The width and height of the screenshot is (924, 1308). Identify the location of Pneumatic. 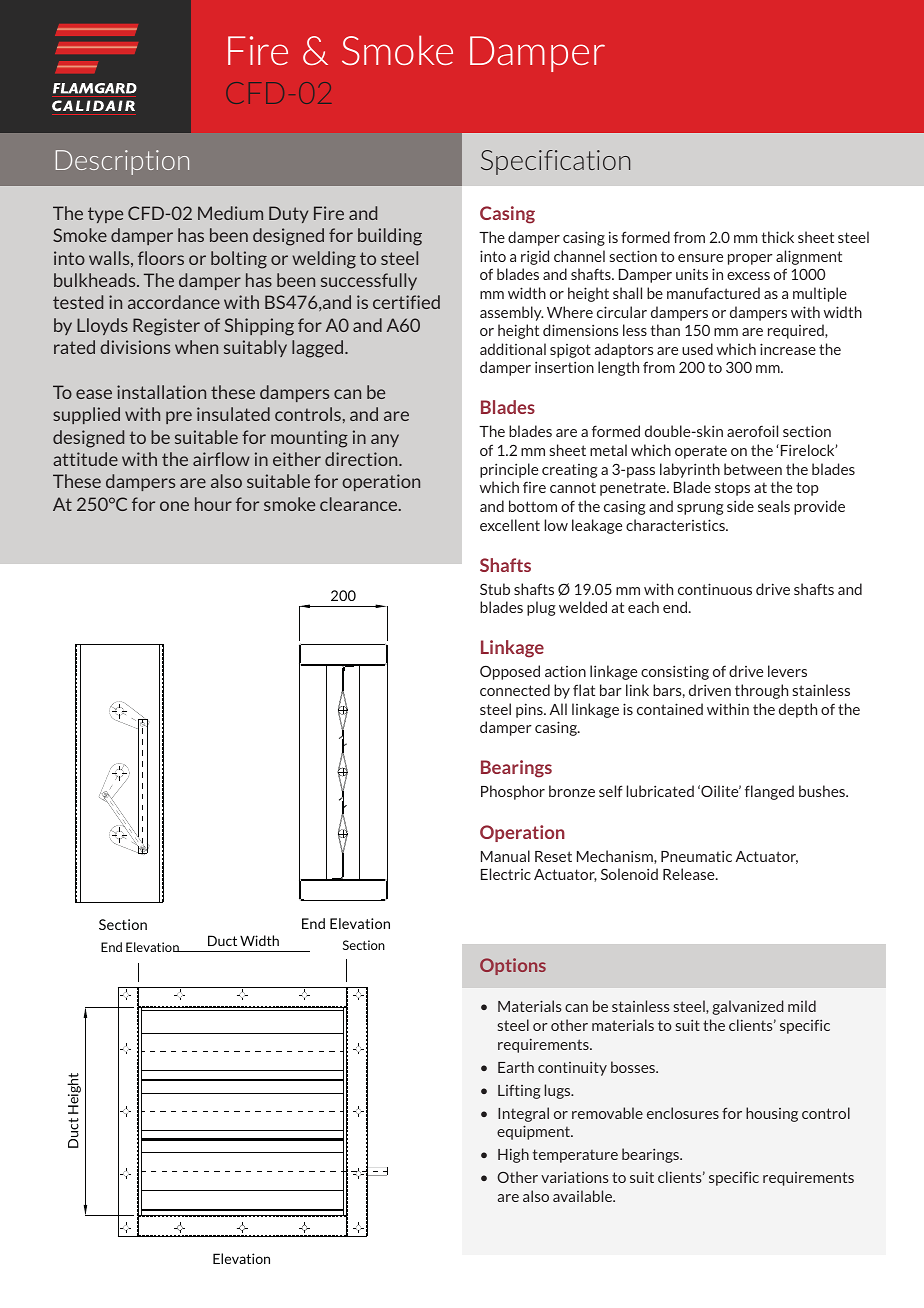
(696, 856).
